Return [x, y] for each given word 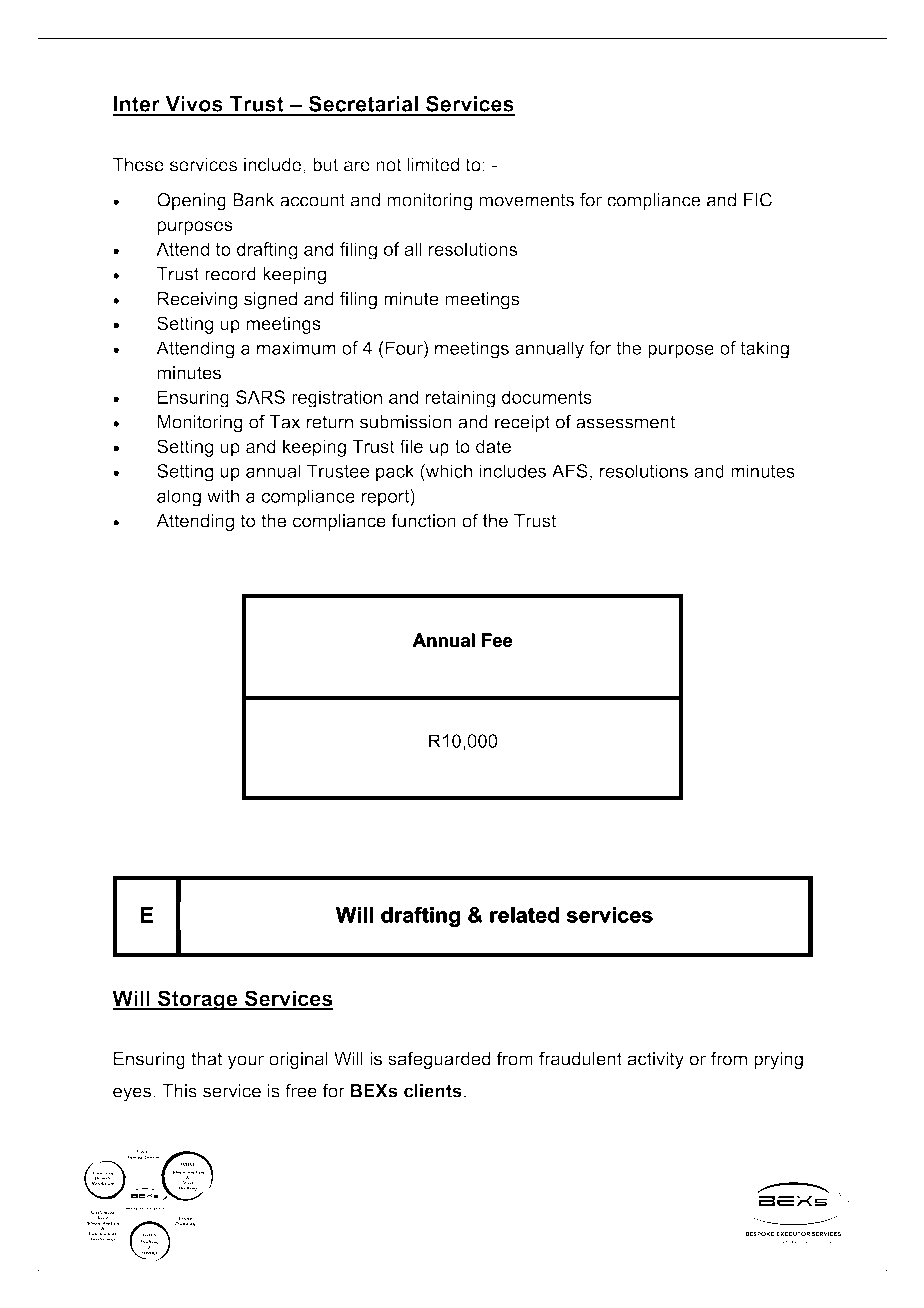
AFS [570, 471]
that [206, 1059]
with [223, 496]
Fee [497, 640]
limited [433, 165]
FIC [758, 200]
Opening [191, 202]
